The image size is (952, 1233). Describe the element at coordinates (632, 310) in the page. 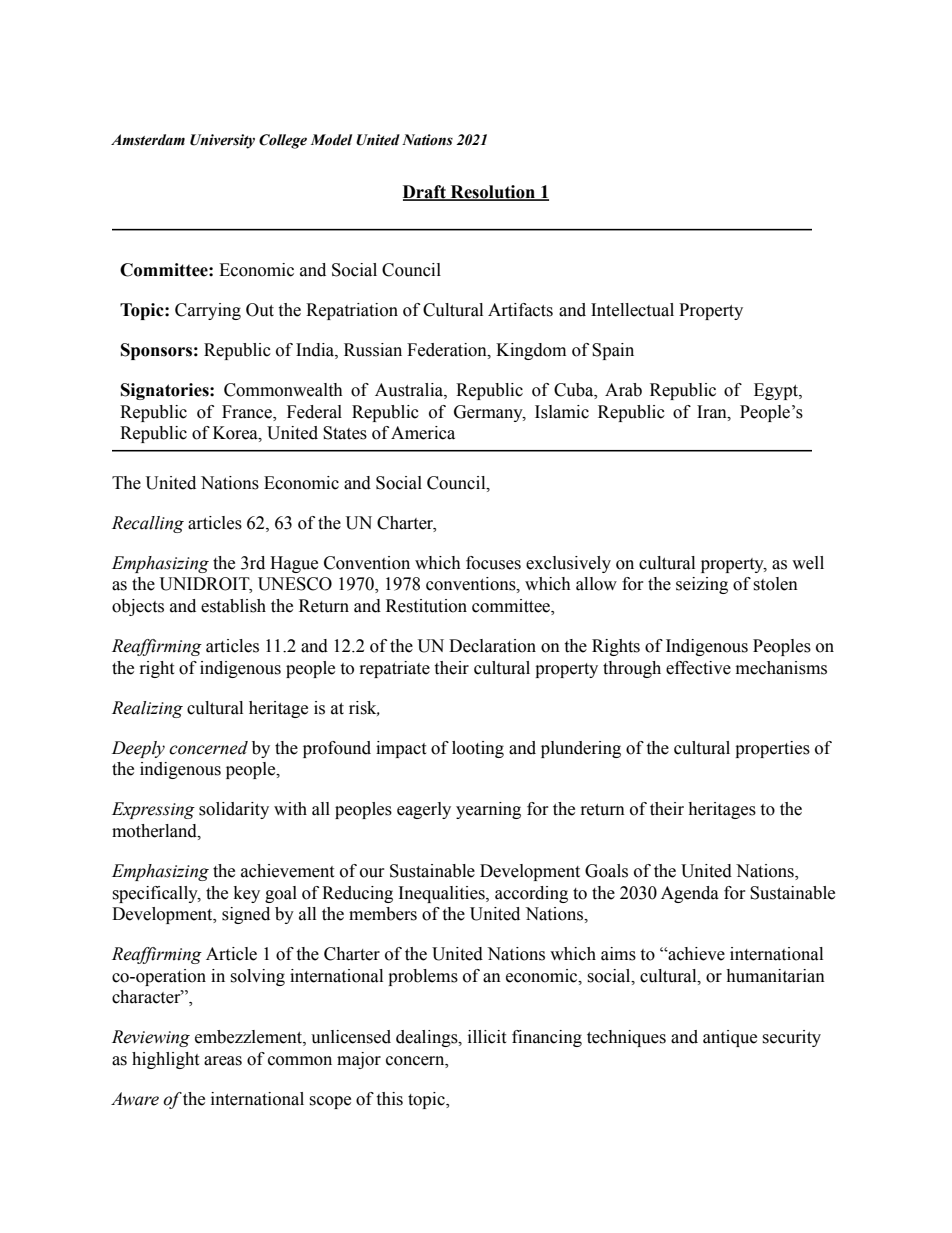

I see `Intellectual` at that location.
